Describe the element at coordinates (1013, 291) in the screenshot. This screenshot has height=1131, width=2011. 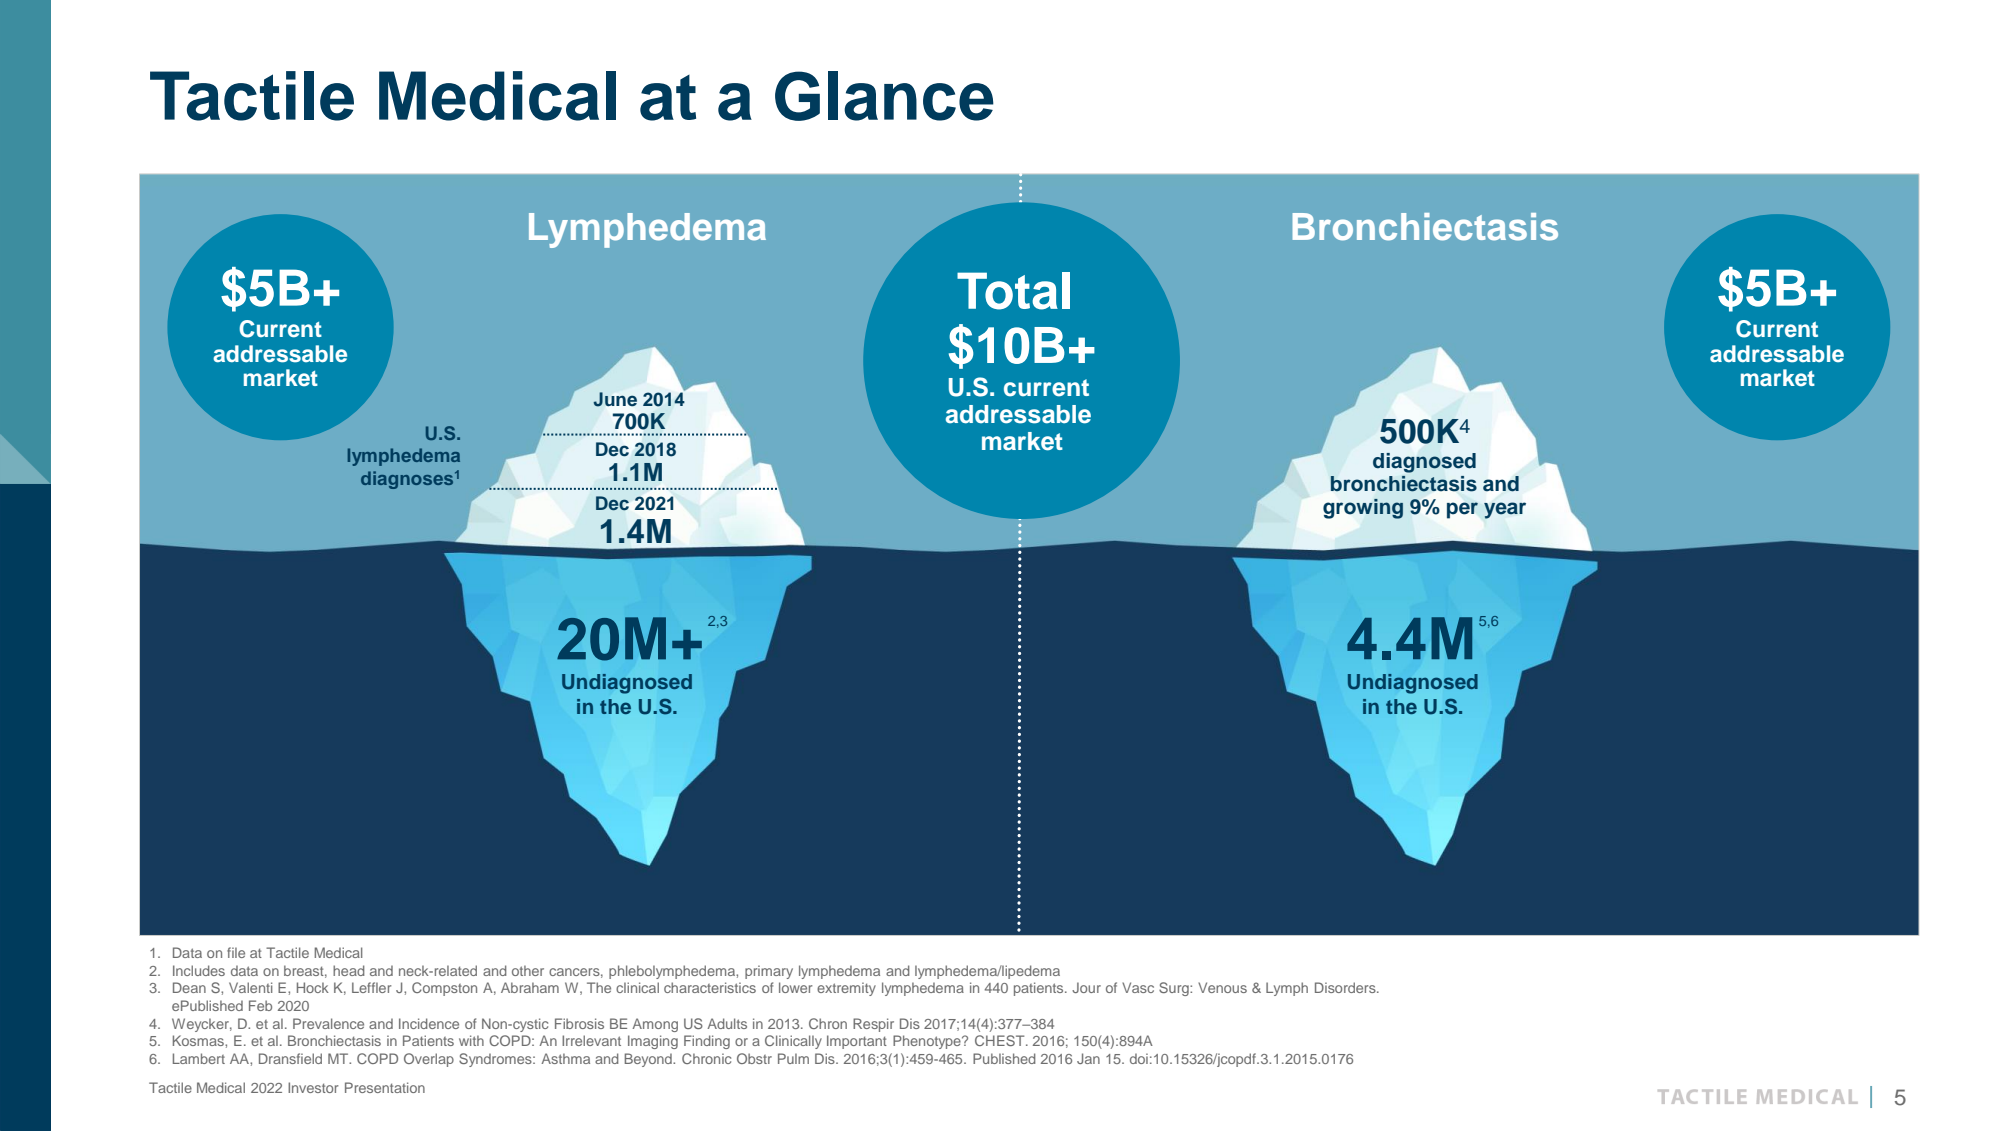
I see `Total` at that location.
